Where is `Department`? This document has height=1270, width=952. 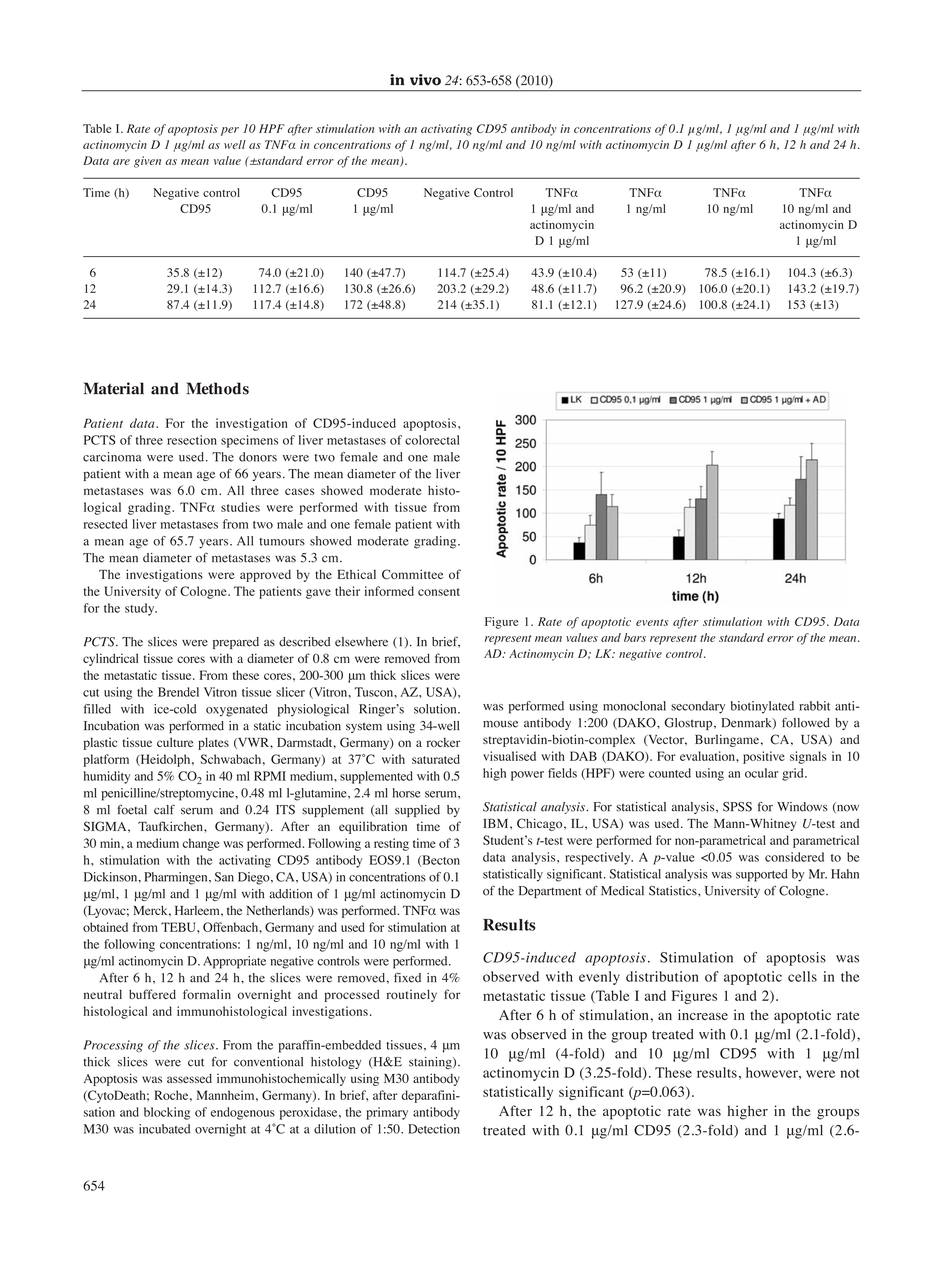 Department is located at coordinates (550, 892).
